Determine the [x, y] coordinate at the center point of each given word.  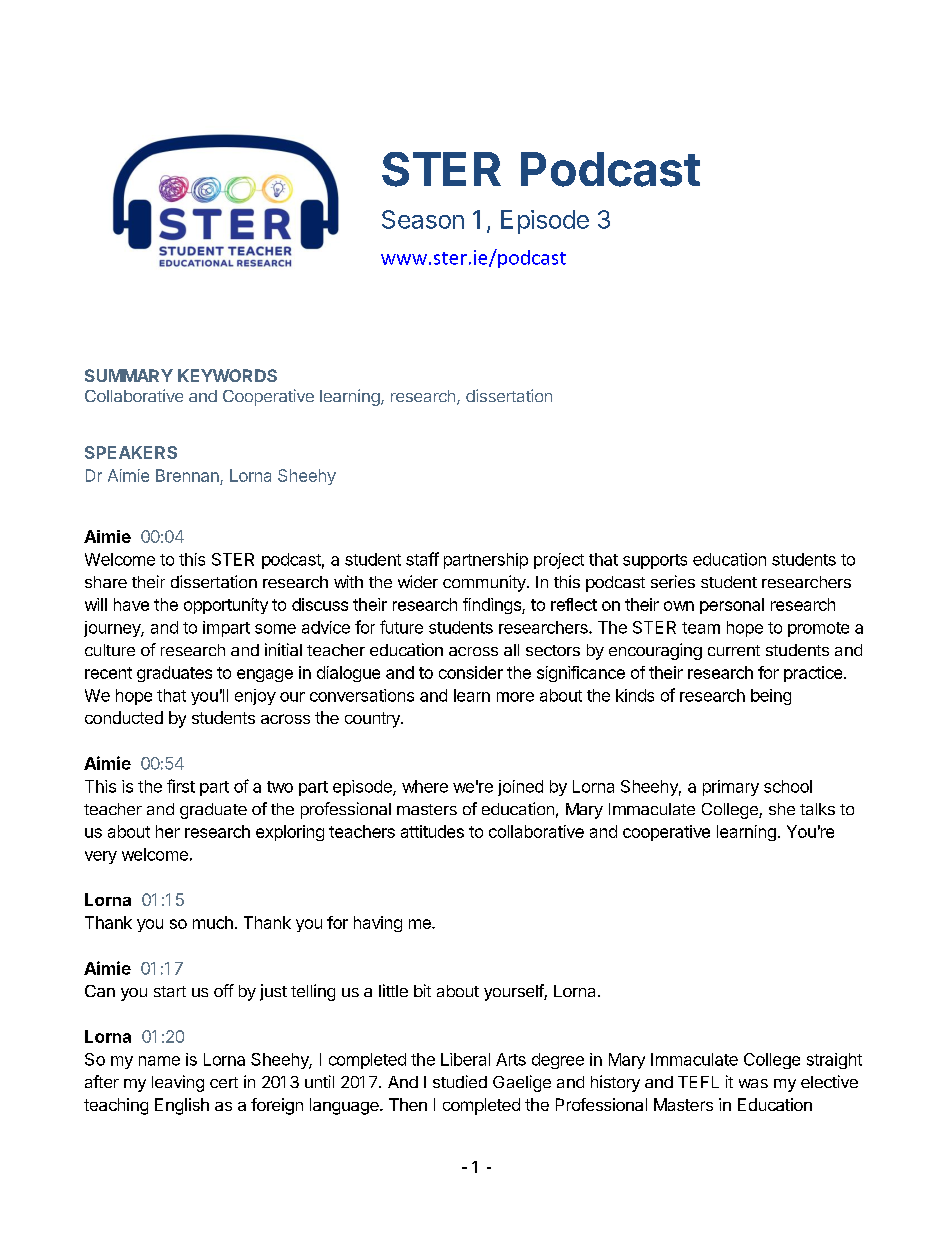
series [673, 581]
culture [110, 650]
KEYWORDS [227, 375]
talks [817, 809]
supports [655, 561]
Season [423, 219]
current [734, 650]
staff [422, 559]
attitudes [432, 831]
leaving [178, 1083]
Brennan [187, 475]
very [101, 857]
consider [471, 672]
